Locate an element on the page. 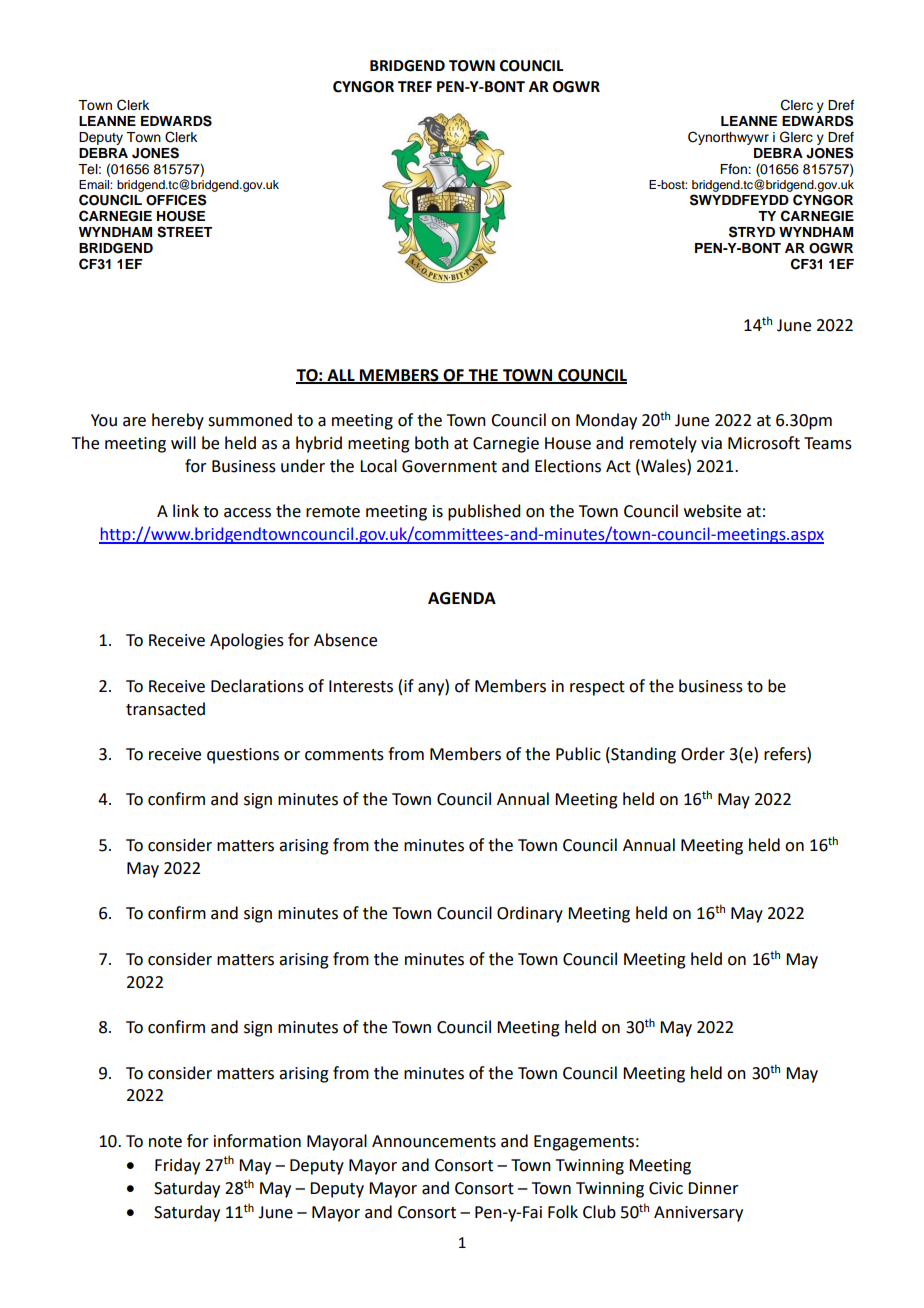 Image resolution: width=924 pixels, height=1308 pixels. Monday is located at coordinates (606, 421).
